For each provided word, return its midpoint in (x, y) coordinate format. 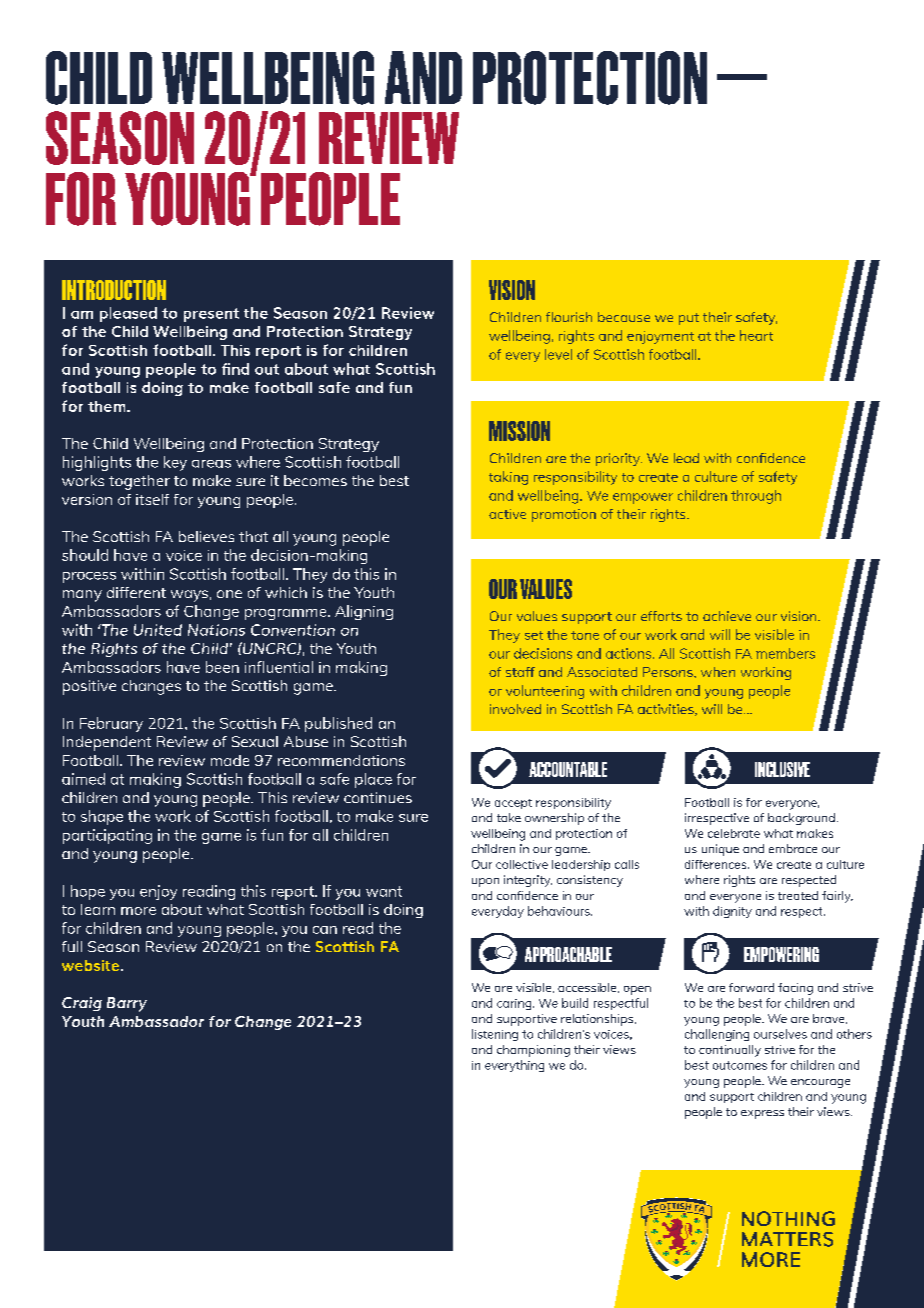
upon (485, 882)
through (756, 497)
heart (756, 335)
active (507, 514)
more (138, 911)
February (111, 724)
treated (798, 895)
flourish (569, 317)
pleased (128, 314)
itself (152, 499)
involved (515, 709)
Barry (127, 1004)
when (718, 672)
